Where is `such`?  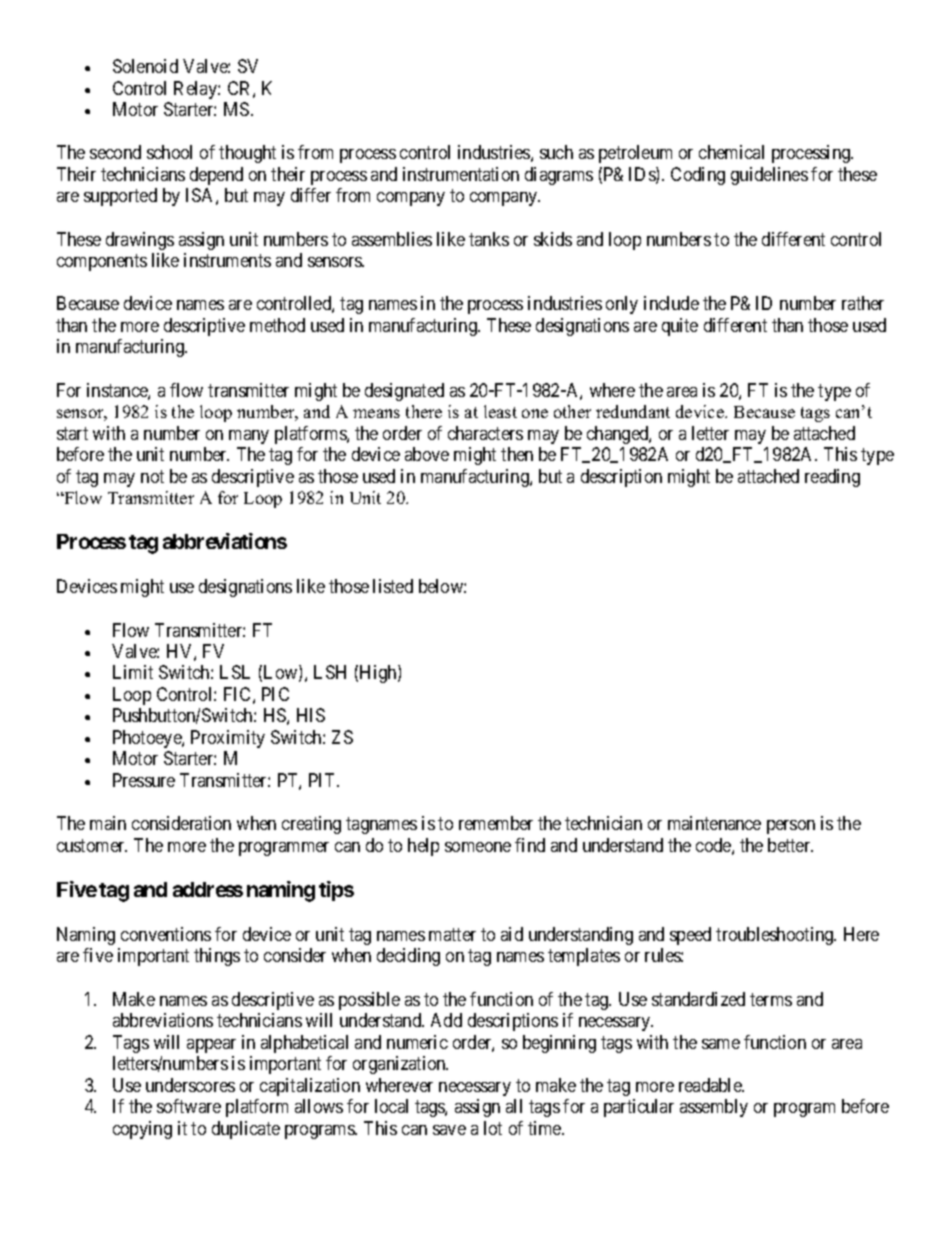 such is located at coordinates (556, 152).
